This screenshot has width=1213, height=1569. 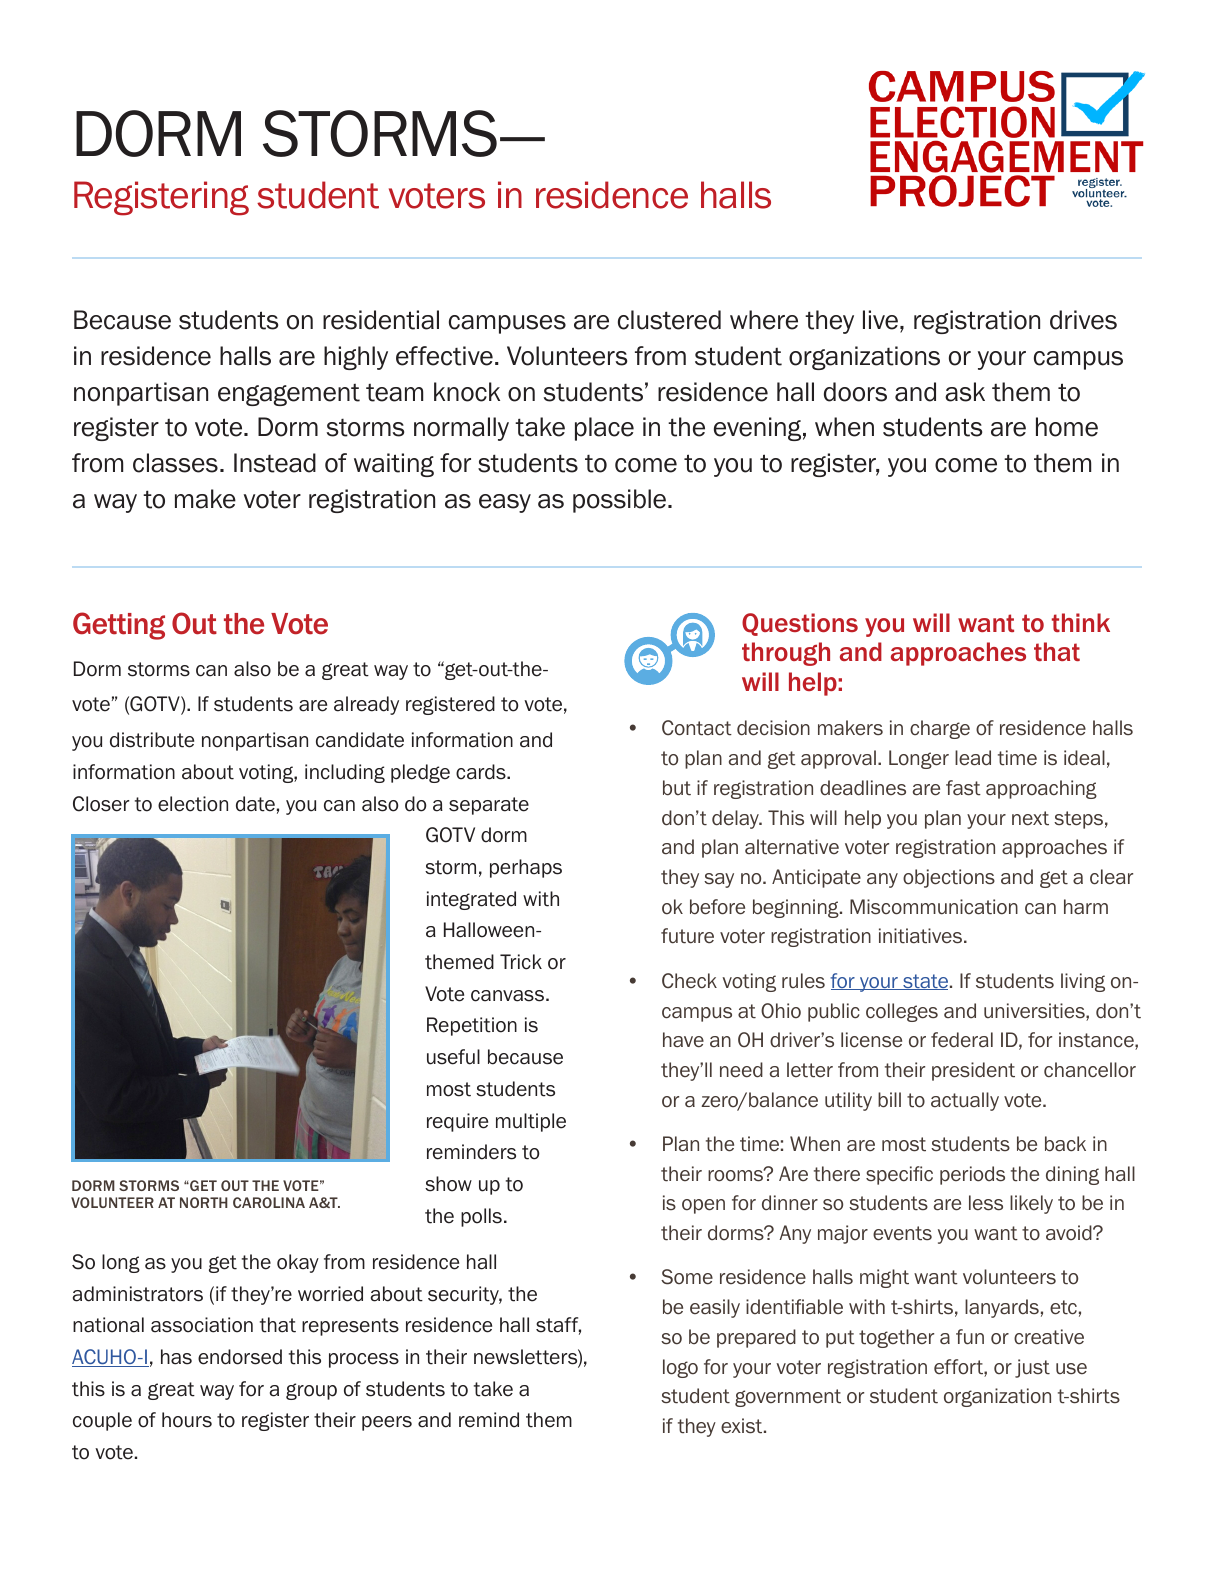 I want to click on clustered, so click(x=669, y=320).
